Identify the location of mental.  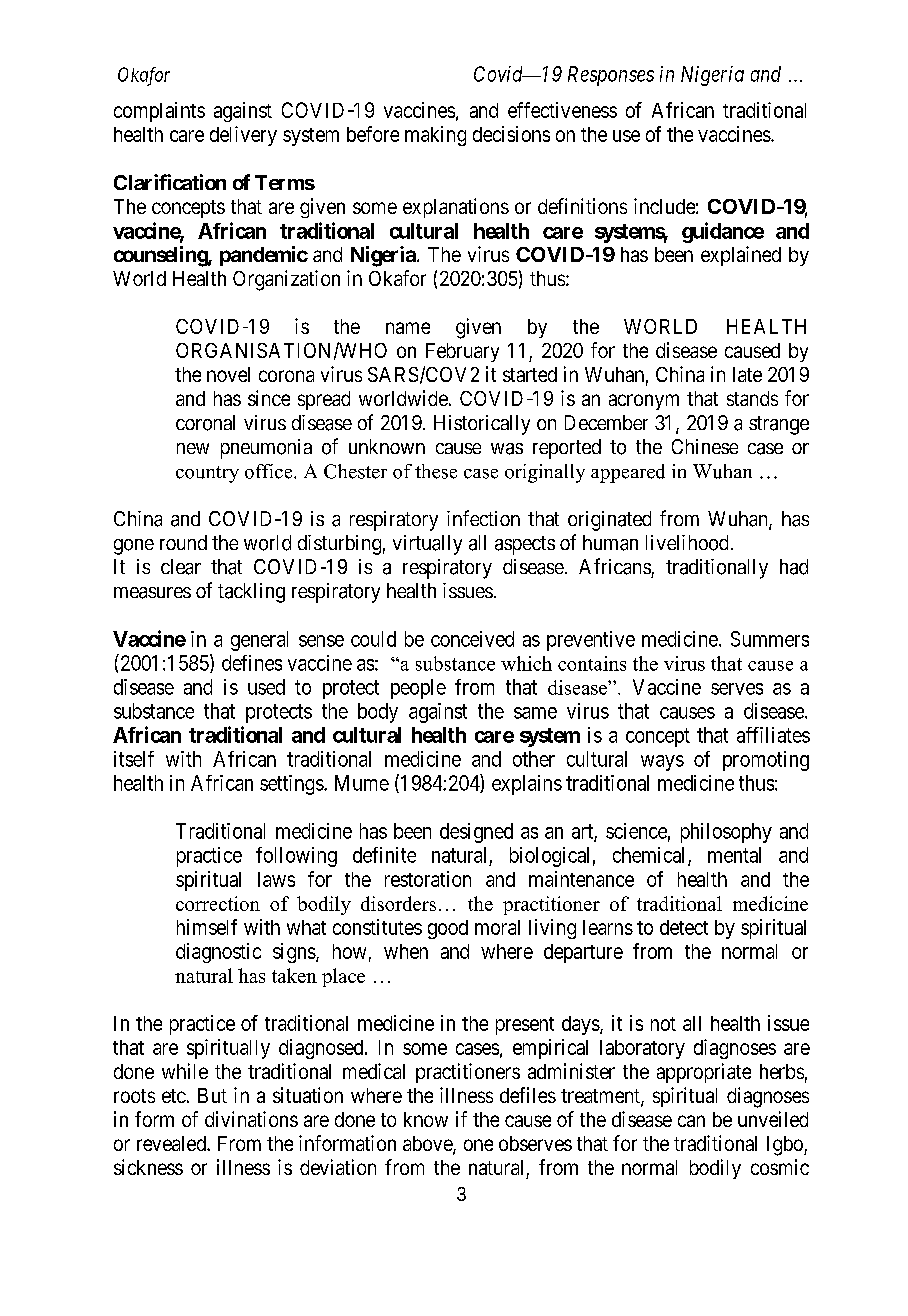
(734, 855).
